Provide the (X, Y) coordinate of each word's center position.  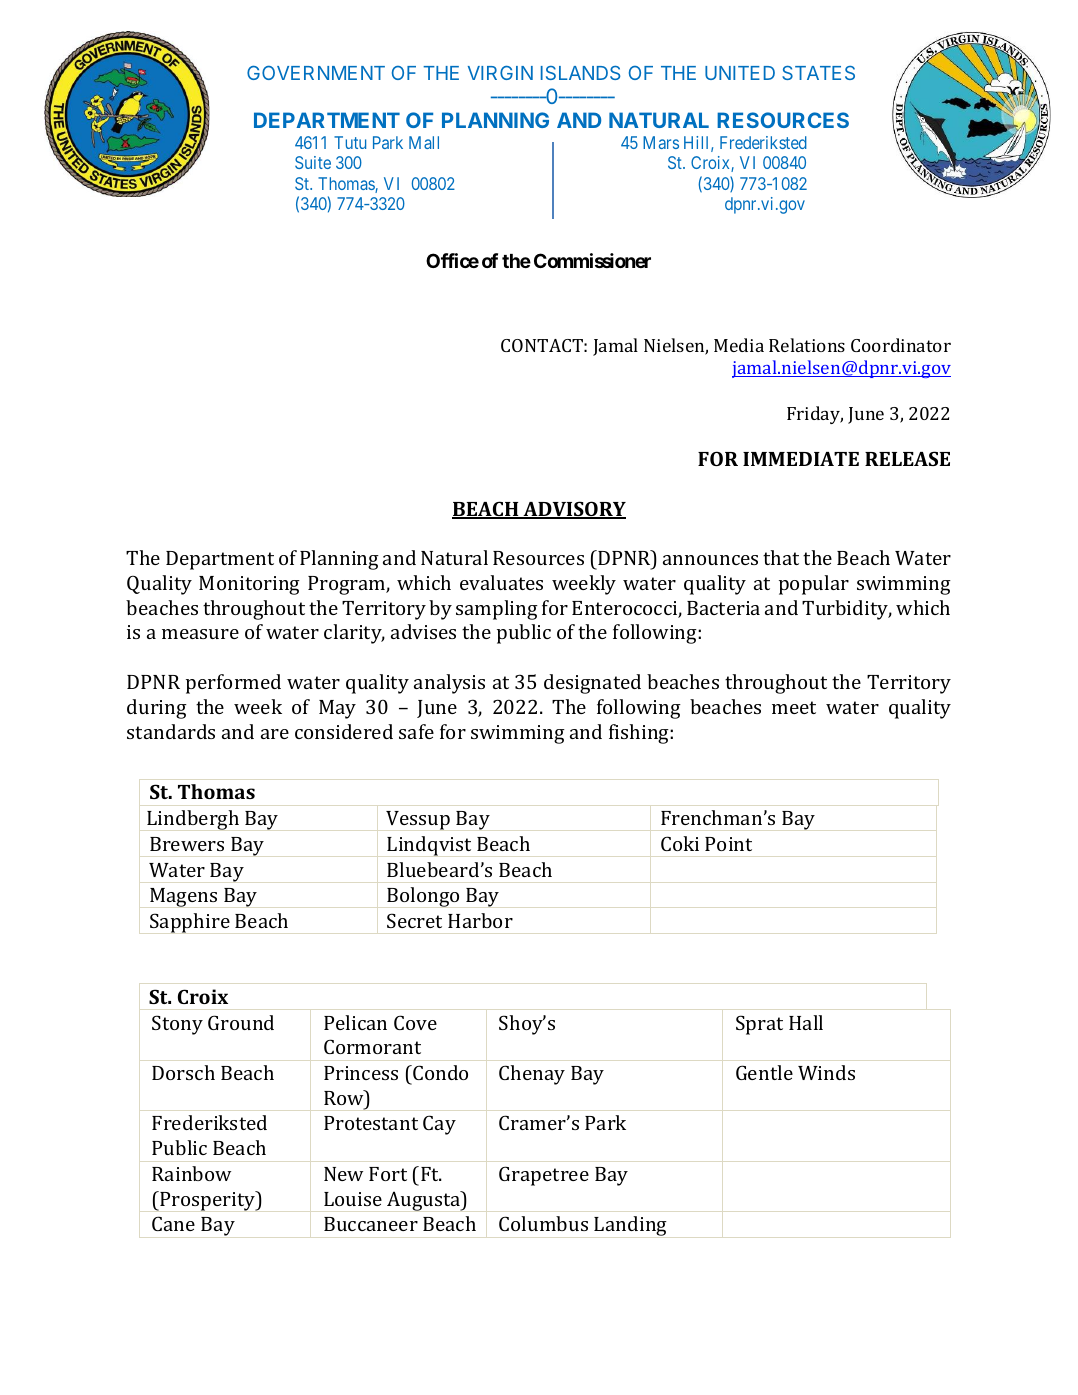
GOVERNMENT (316, 72)
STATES (818, 73)
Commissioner (592, 260)
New (343, 1174)
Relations (807, 345)
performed (233, 684)
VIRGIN (500, 73)
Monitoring (249, 585)
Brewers (187, 844)
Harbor (480, 920)
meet (794, 707)
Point (728, 844)
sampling (497, 610)
